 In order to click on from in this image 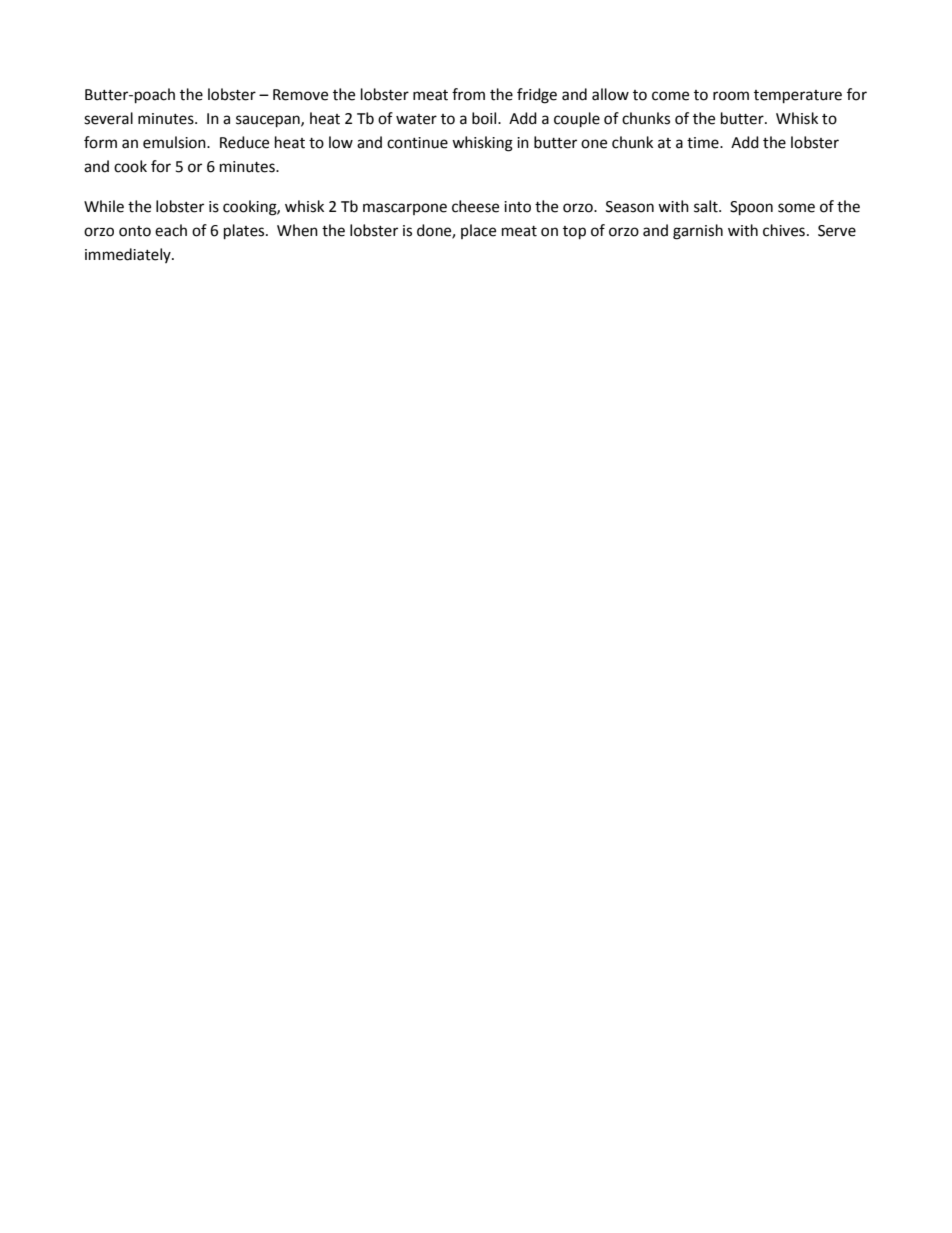, I will do `click(468, 94)`.
